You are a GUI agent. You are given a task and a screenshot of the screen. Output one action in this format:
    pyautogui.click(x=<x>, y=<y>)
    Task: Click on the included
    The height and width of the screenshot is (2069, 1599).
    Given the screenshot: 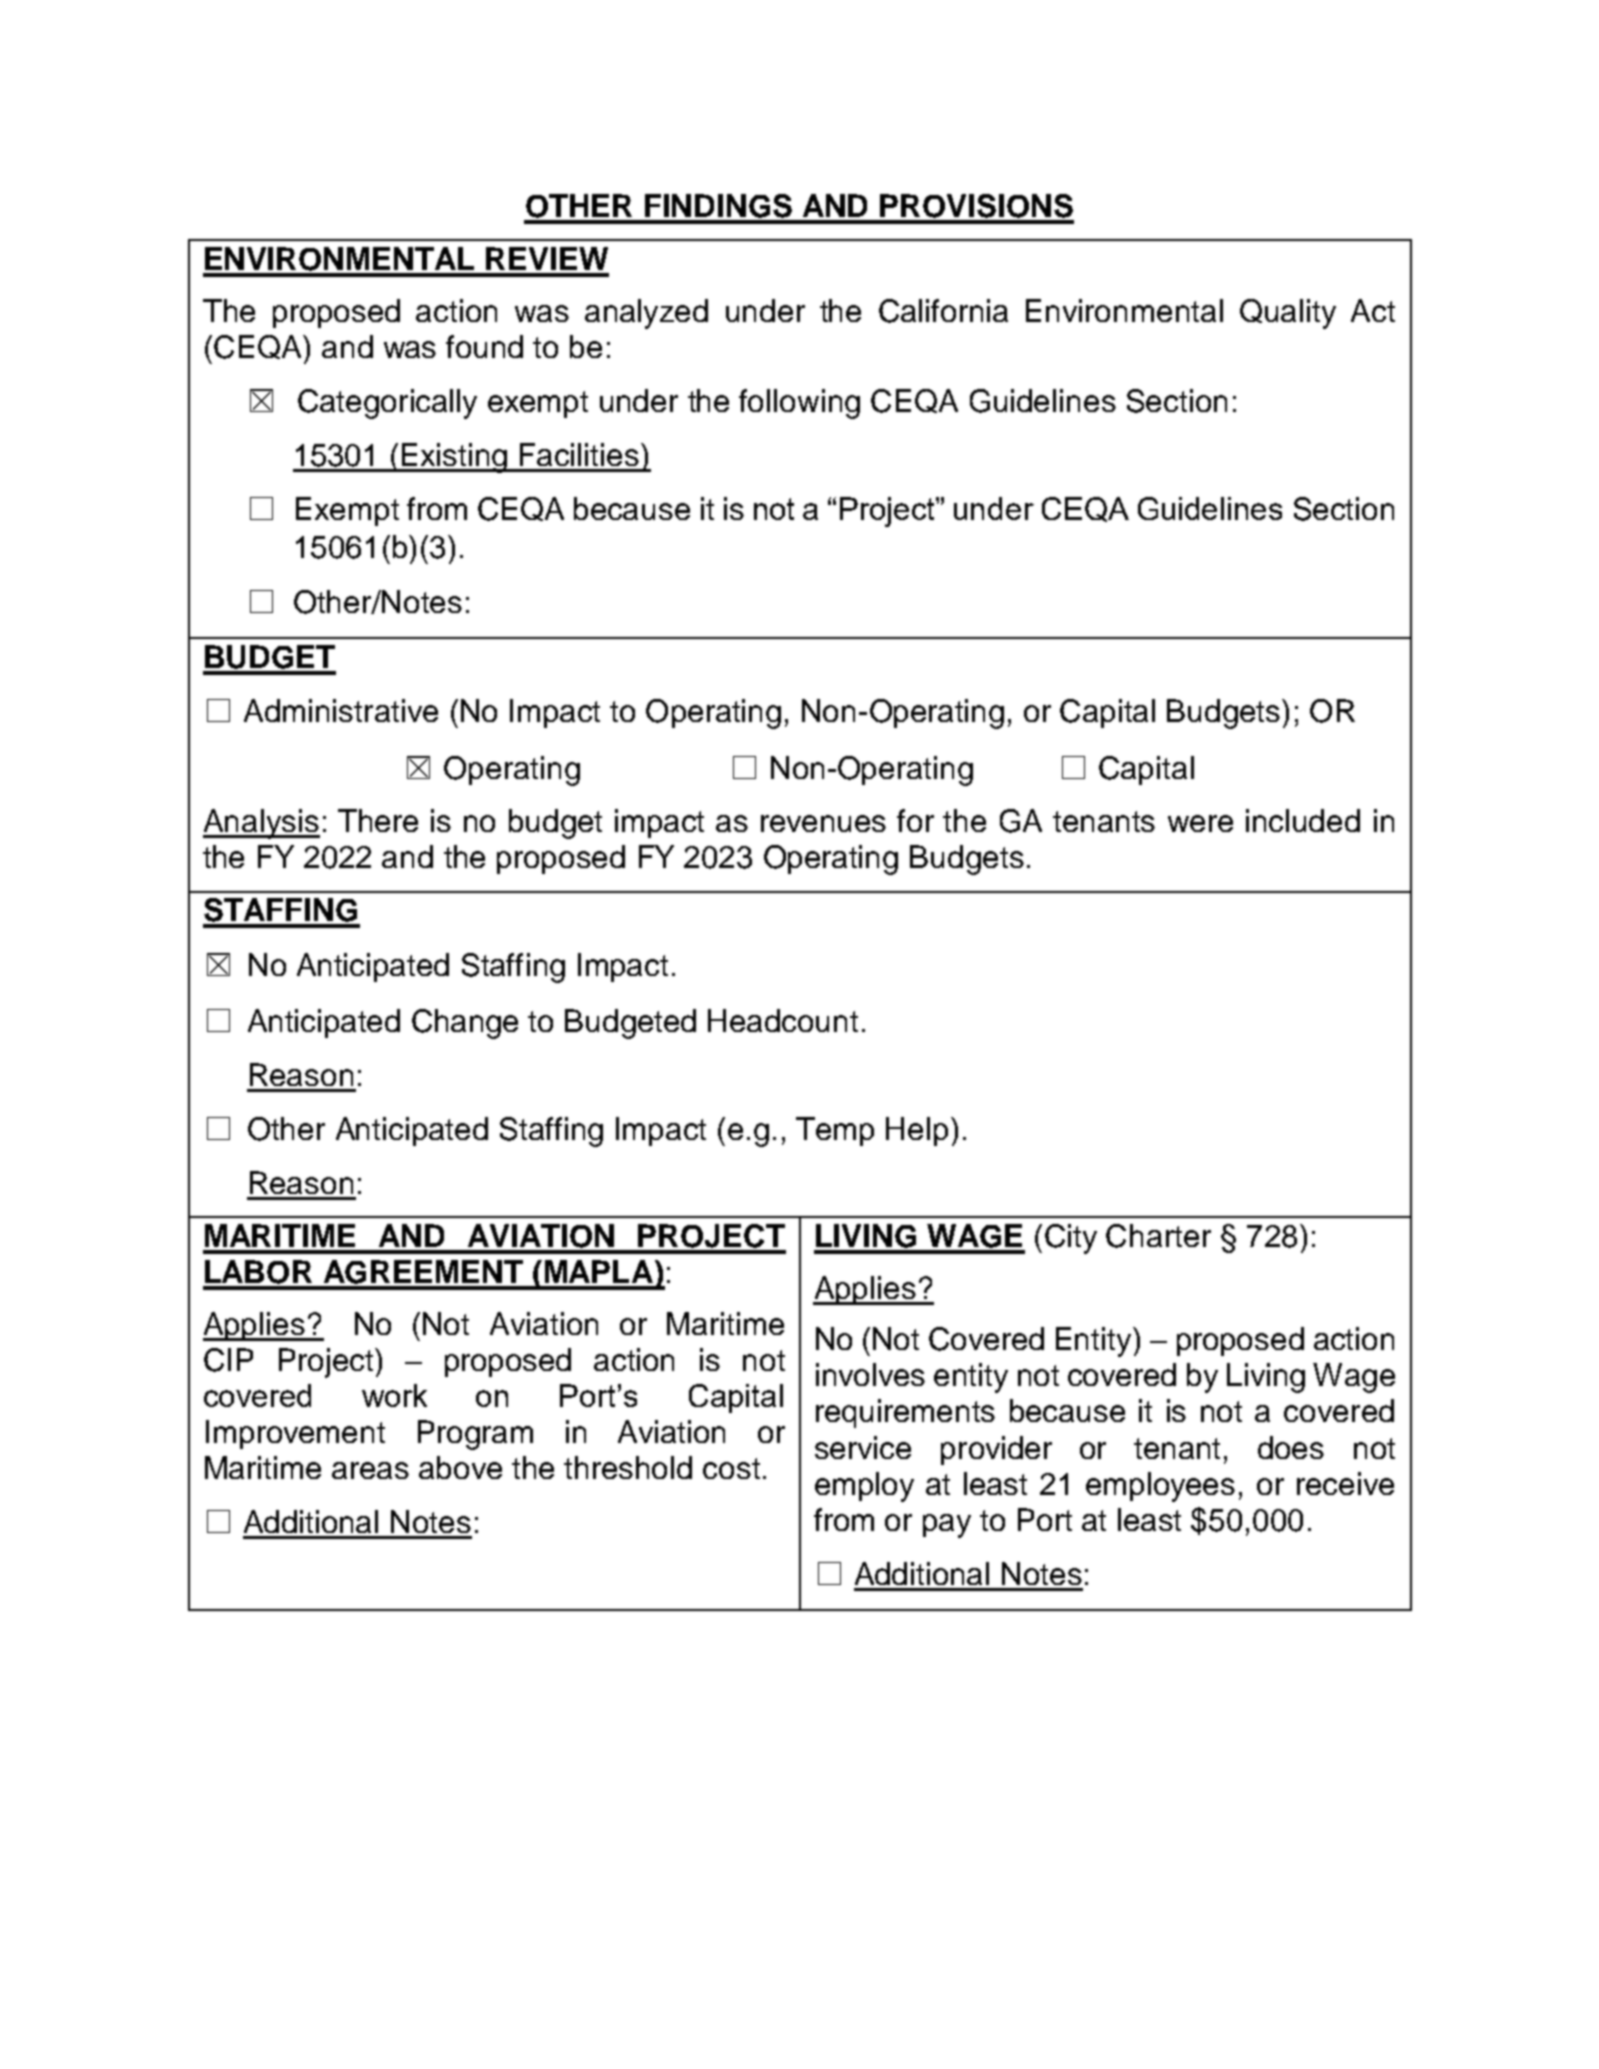 What is the action you would take?
    pyautogui.click(x=1303, y=820)
